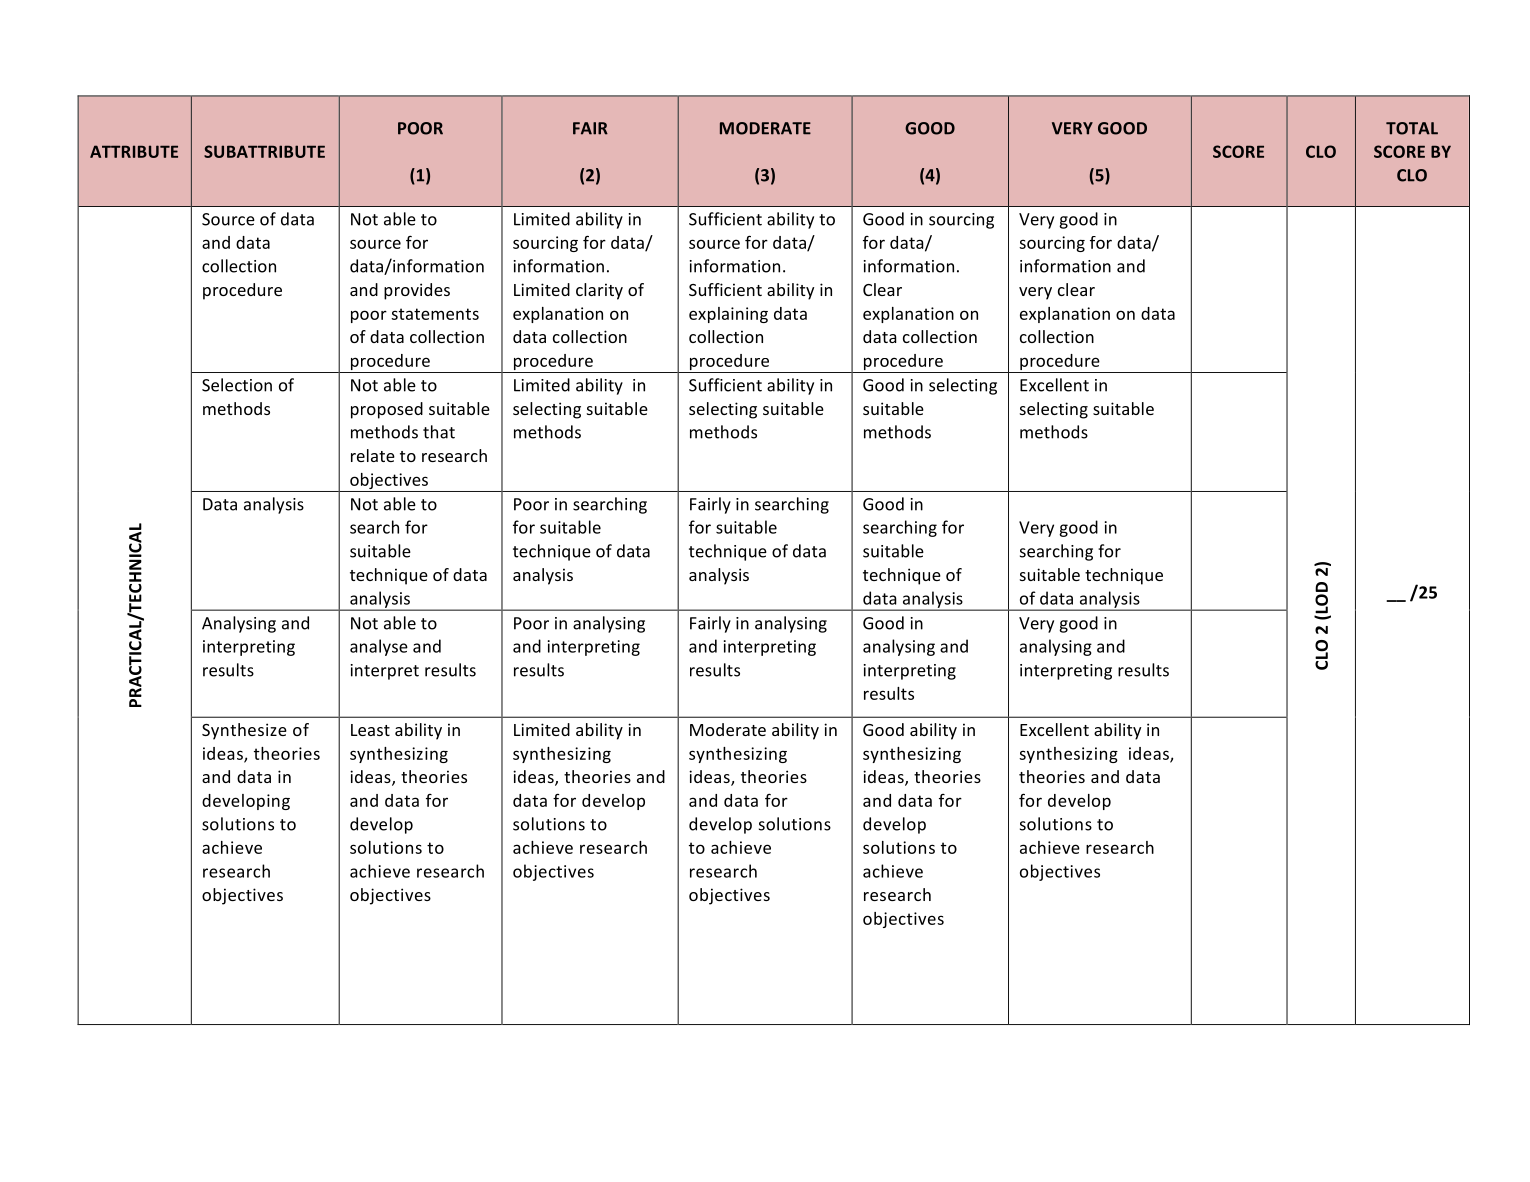 The height and width of the image is (1182, 1530). I want to click on analyse, so click(379, 647).
